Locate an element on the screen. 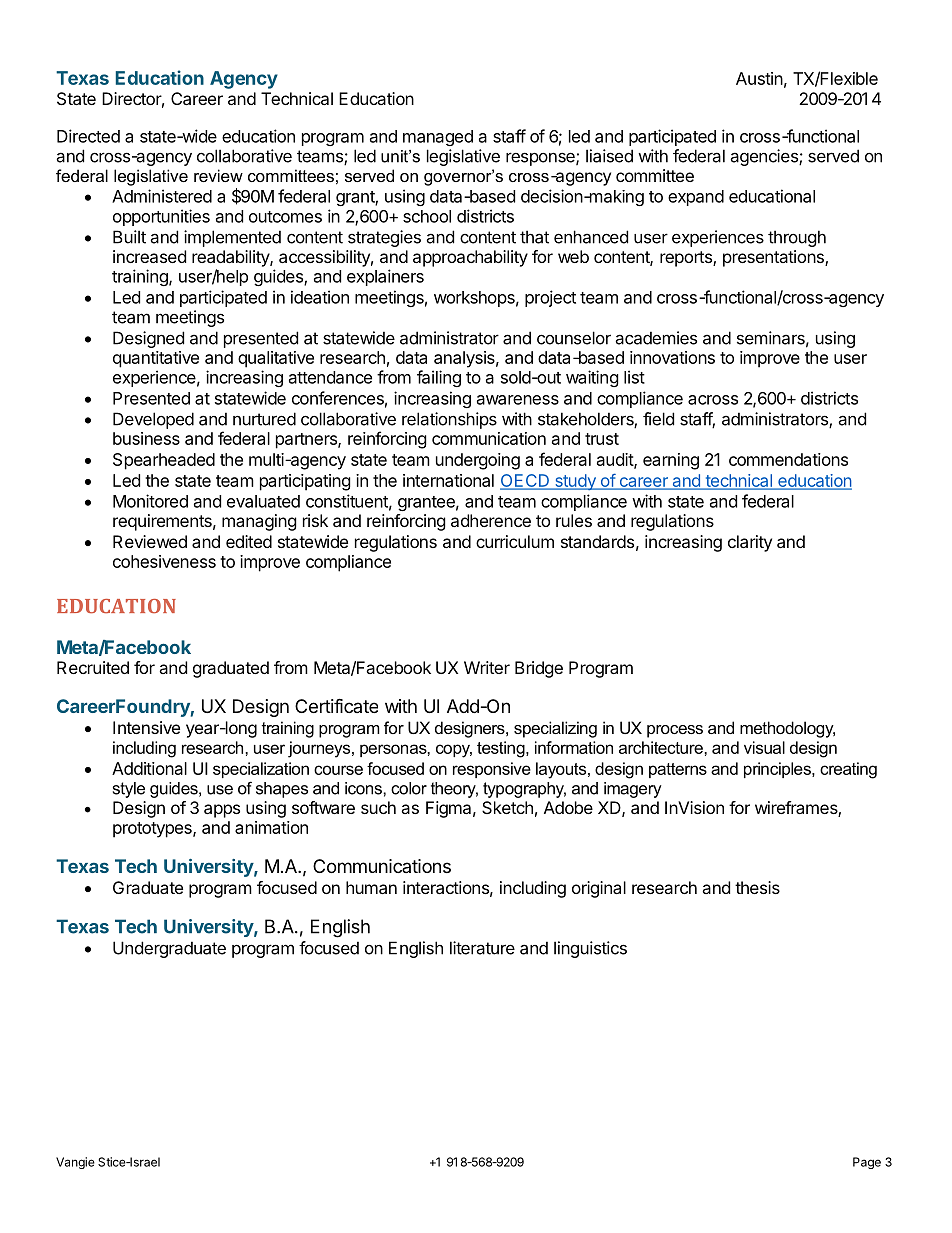 The height and width of the screenshot is (1233, 952). cohesiveness is located at coordinates (164, 561).
